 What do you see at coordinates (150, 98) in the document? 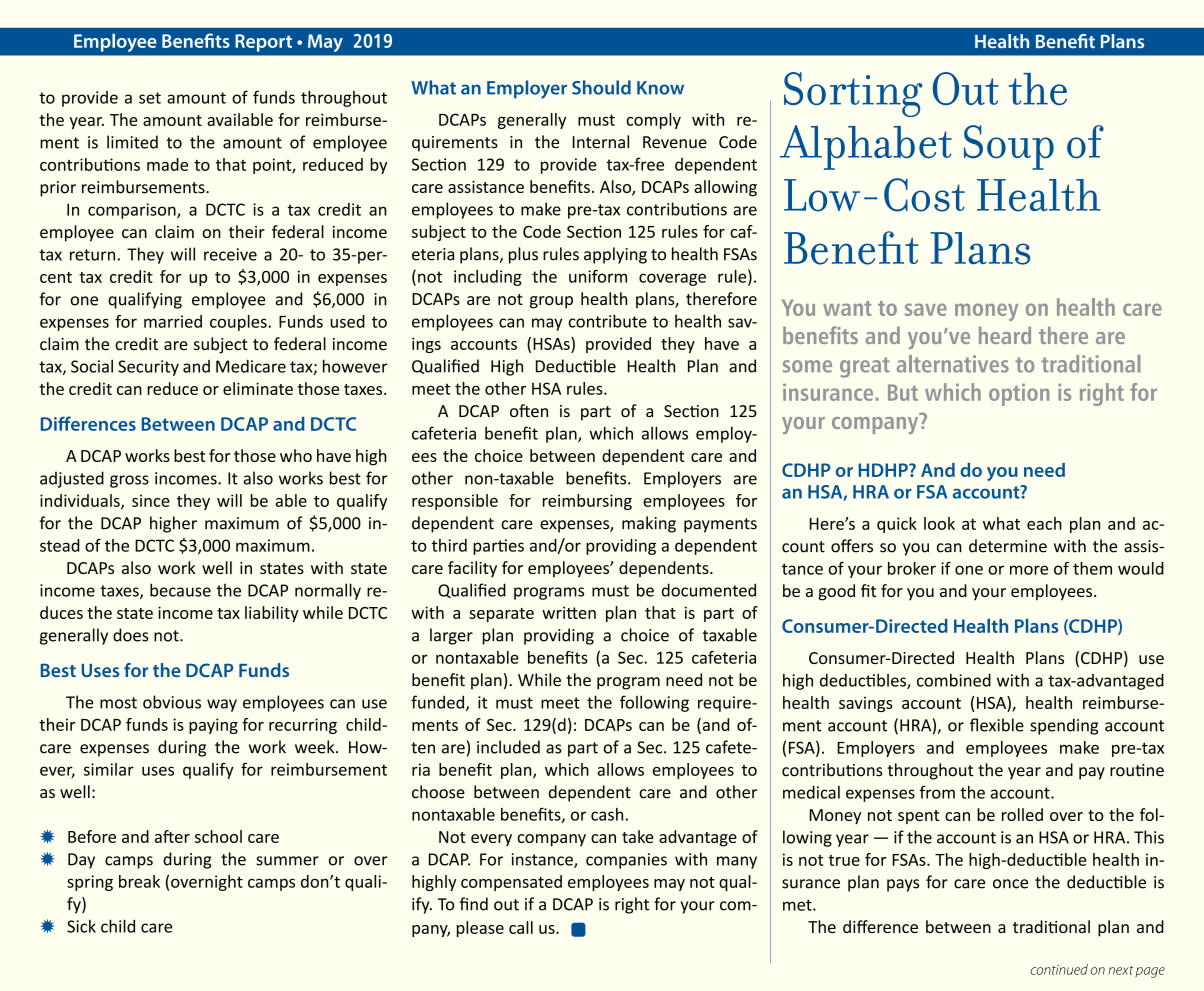
I see `set` at bounding box center [150, 98].
